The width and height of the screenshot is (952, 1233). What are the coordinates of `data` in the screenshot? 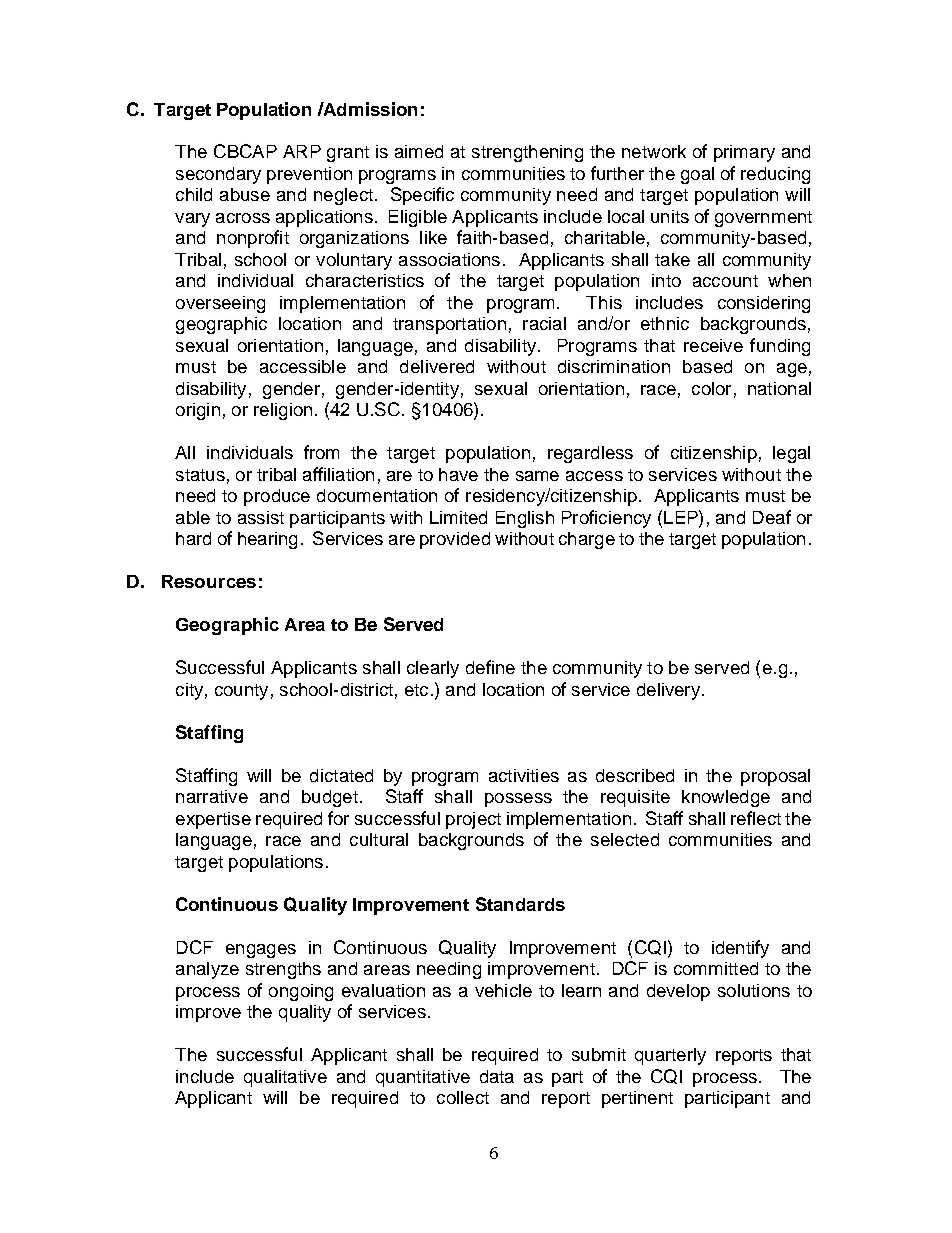 It's located at (497, 1076).
